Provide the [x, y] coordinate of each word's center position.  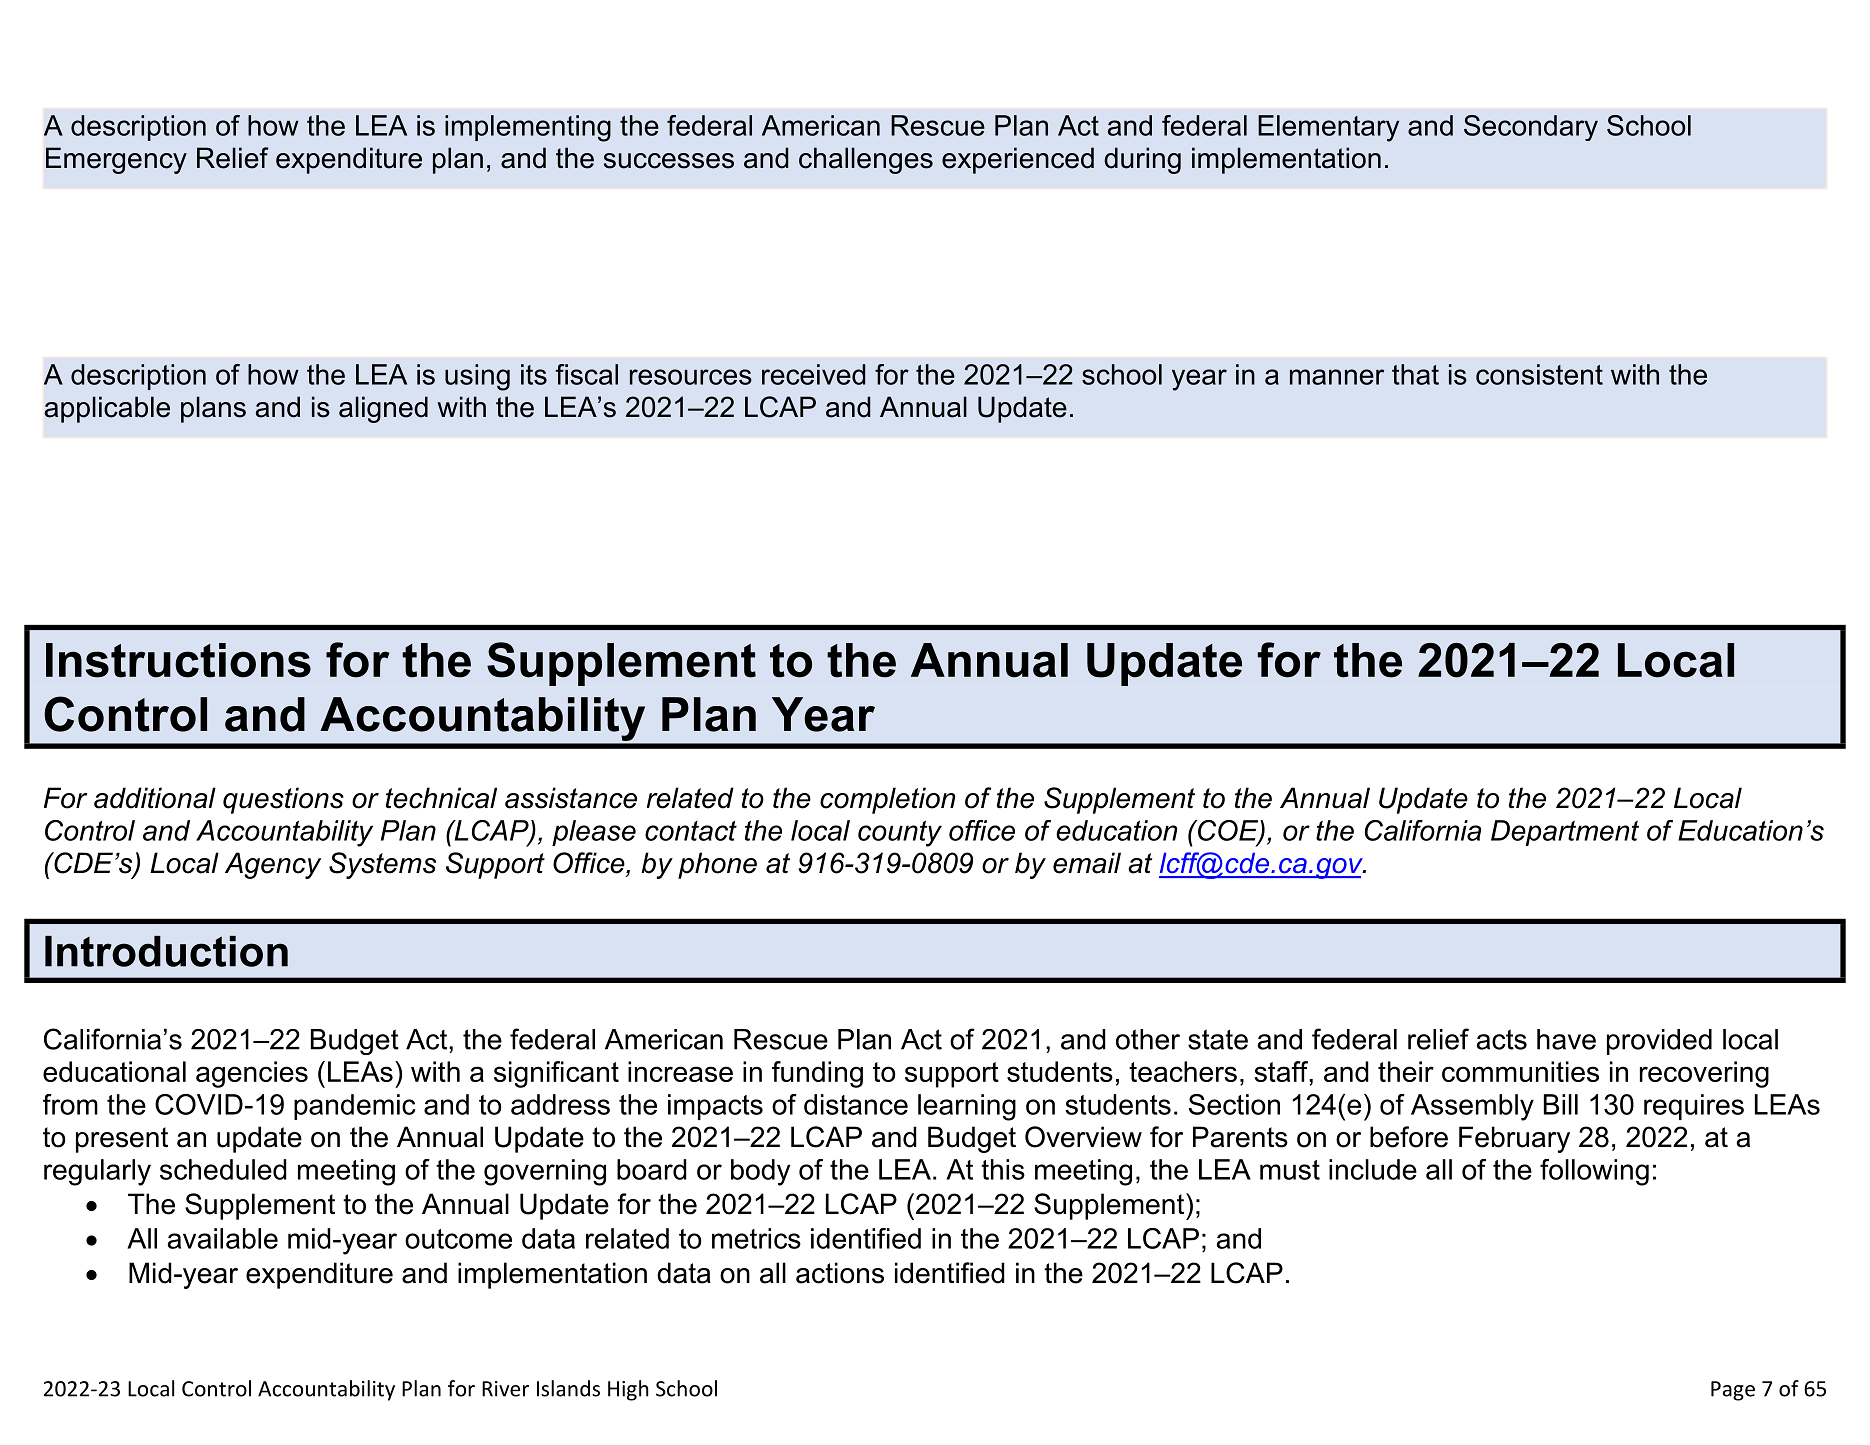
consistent [1539, 374]
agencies [252, 1074]
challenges [866, 160]
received [813, 374]
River [505, 1389]
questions [283, 800]
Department [1565, 833]
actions [840, 1273]
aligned [383, 409]
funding [817, 1074]
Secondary [1531, 128]
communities [1520, 1071]
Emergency [116, 160]
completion [887, 800]
